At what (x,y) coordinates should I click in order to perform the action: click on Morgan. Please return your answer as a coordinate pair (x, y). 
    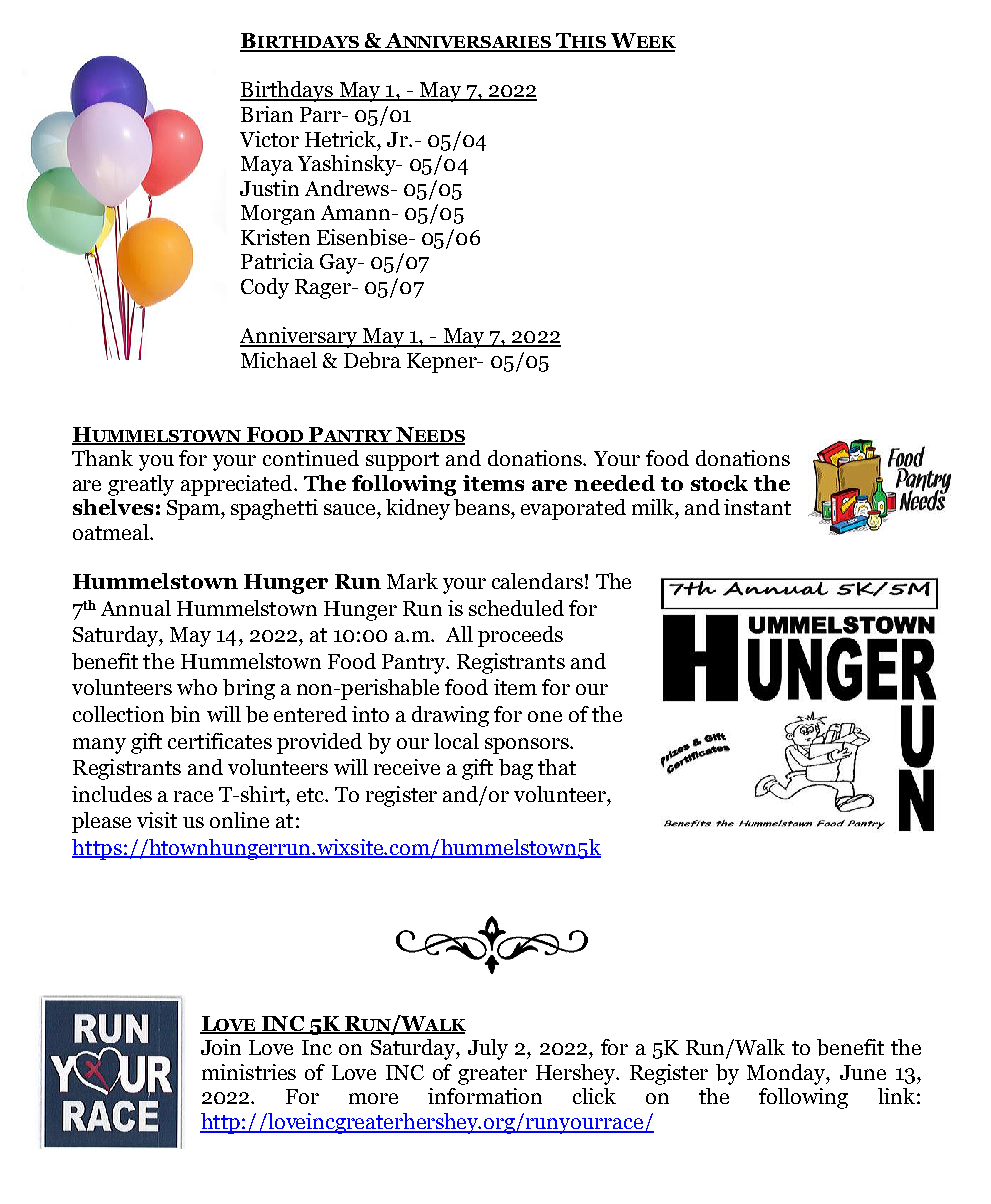
    Looking at the image, I should click on (278, 215).
